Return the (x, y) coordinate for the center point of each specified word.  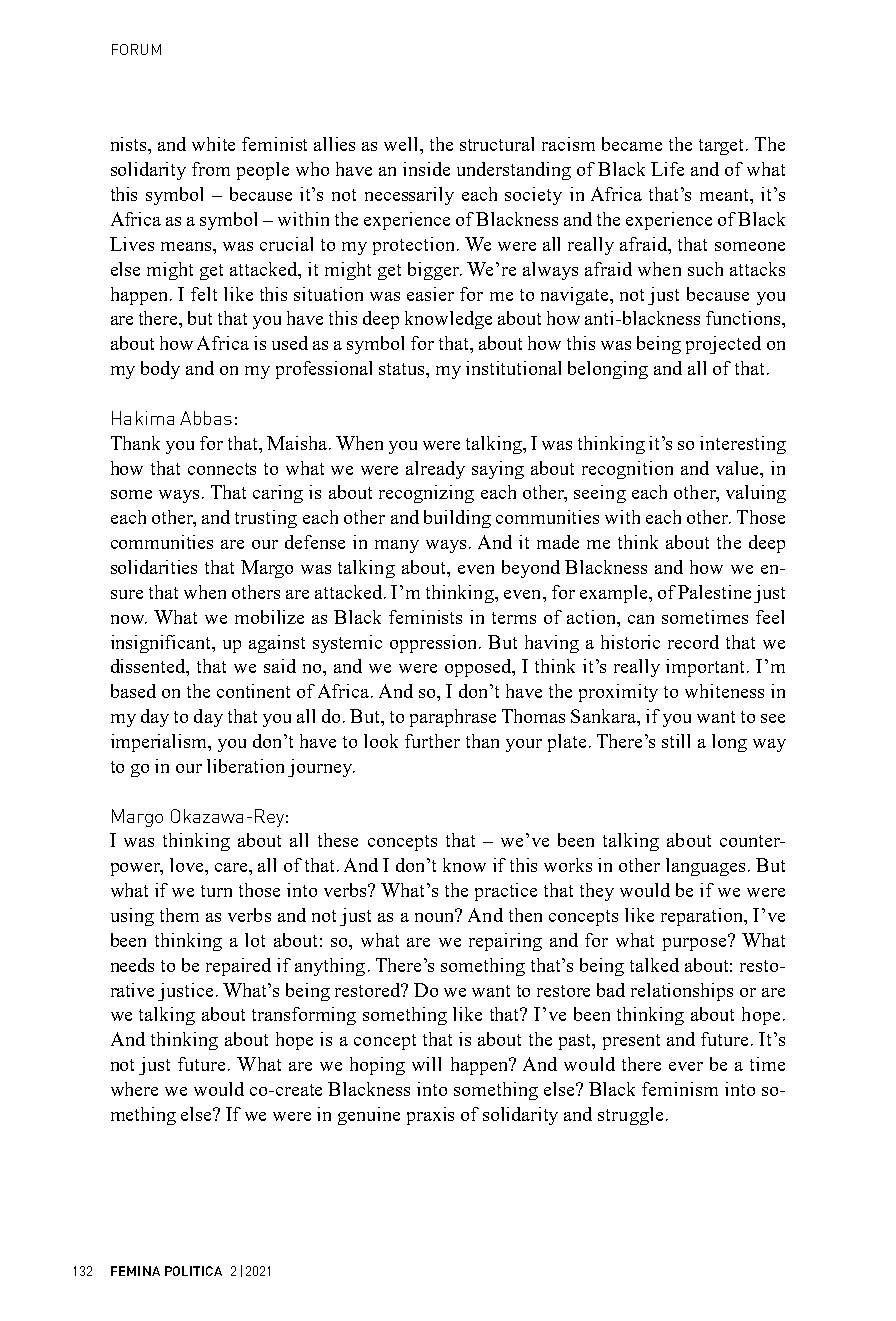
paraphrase (453, 718)
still (676, 741)
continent (253, 691)
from (211, 169)
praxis (430, 1116)
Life (667, 169)
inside (426, 169)
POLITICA (193, 1271)
